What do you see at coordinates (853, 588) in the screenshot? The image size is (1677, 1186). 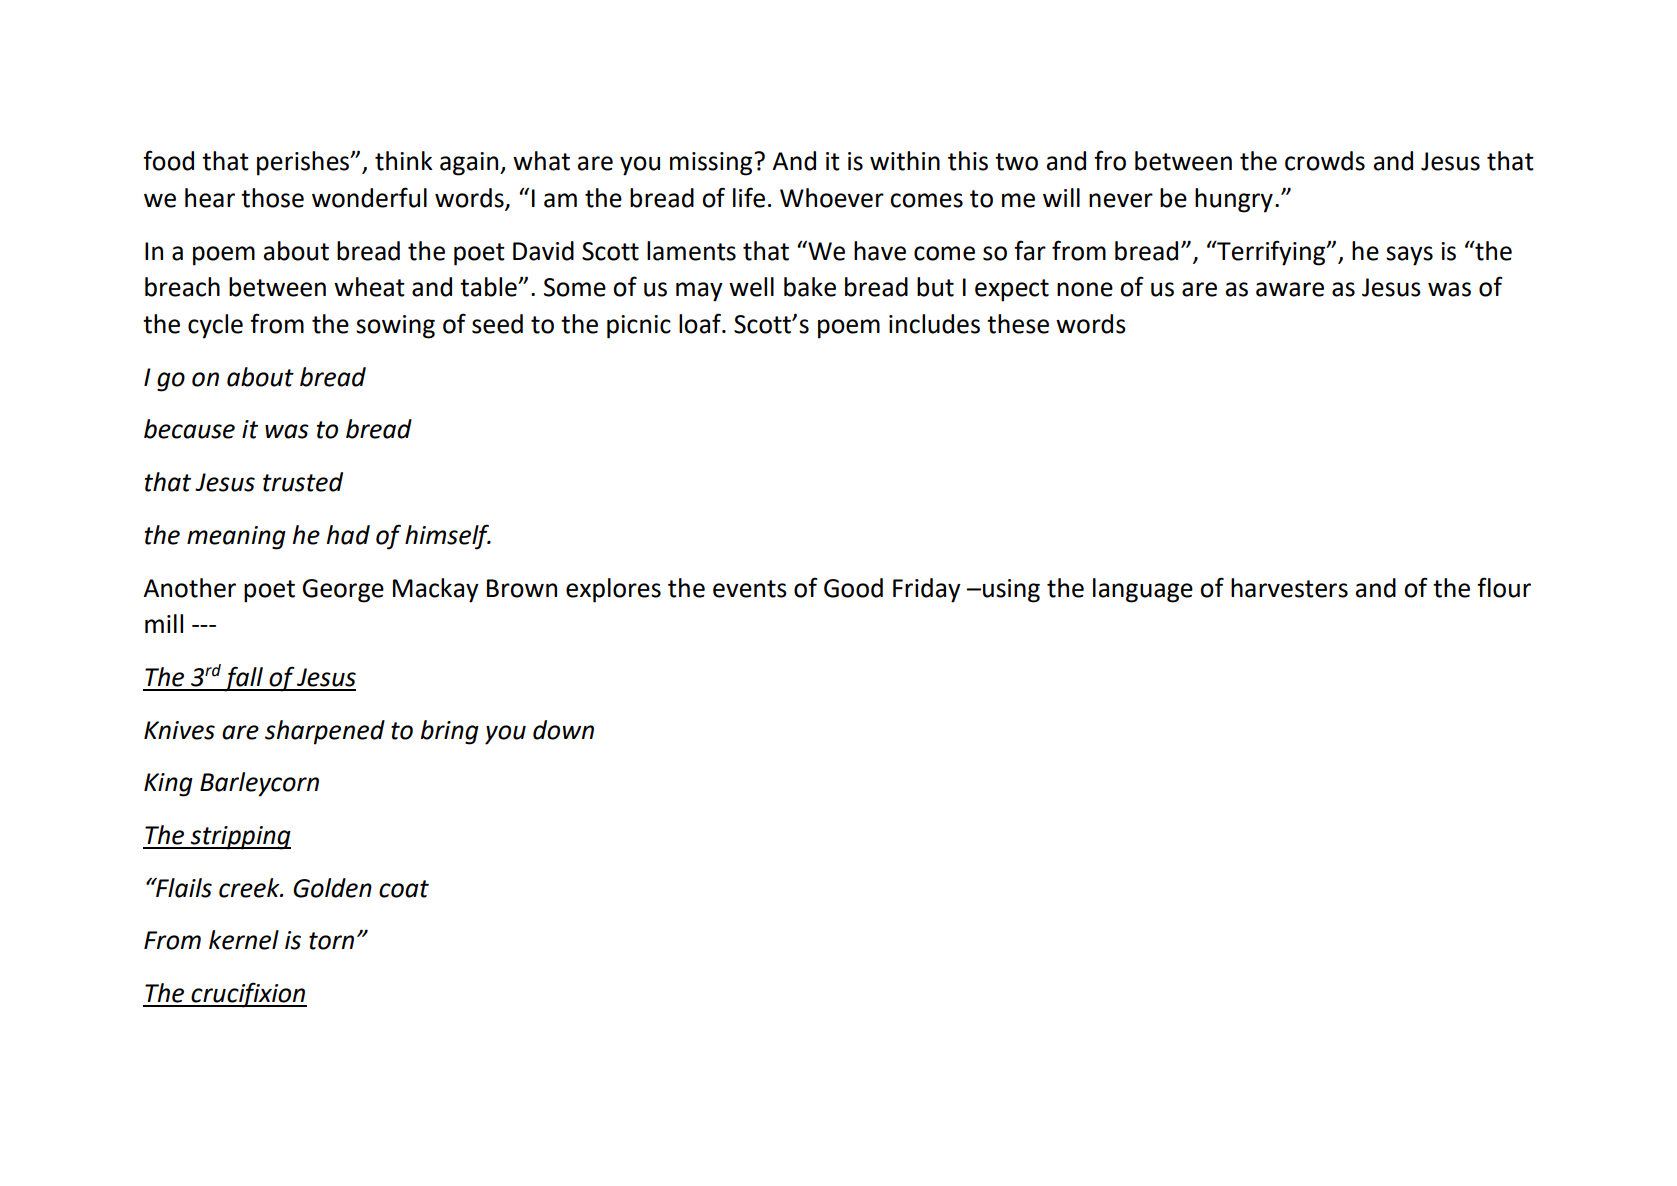 I see `Good` at bounding box center [853, 588].
